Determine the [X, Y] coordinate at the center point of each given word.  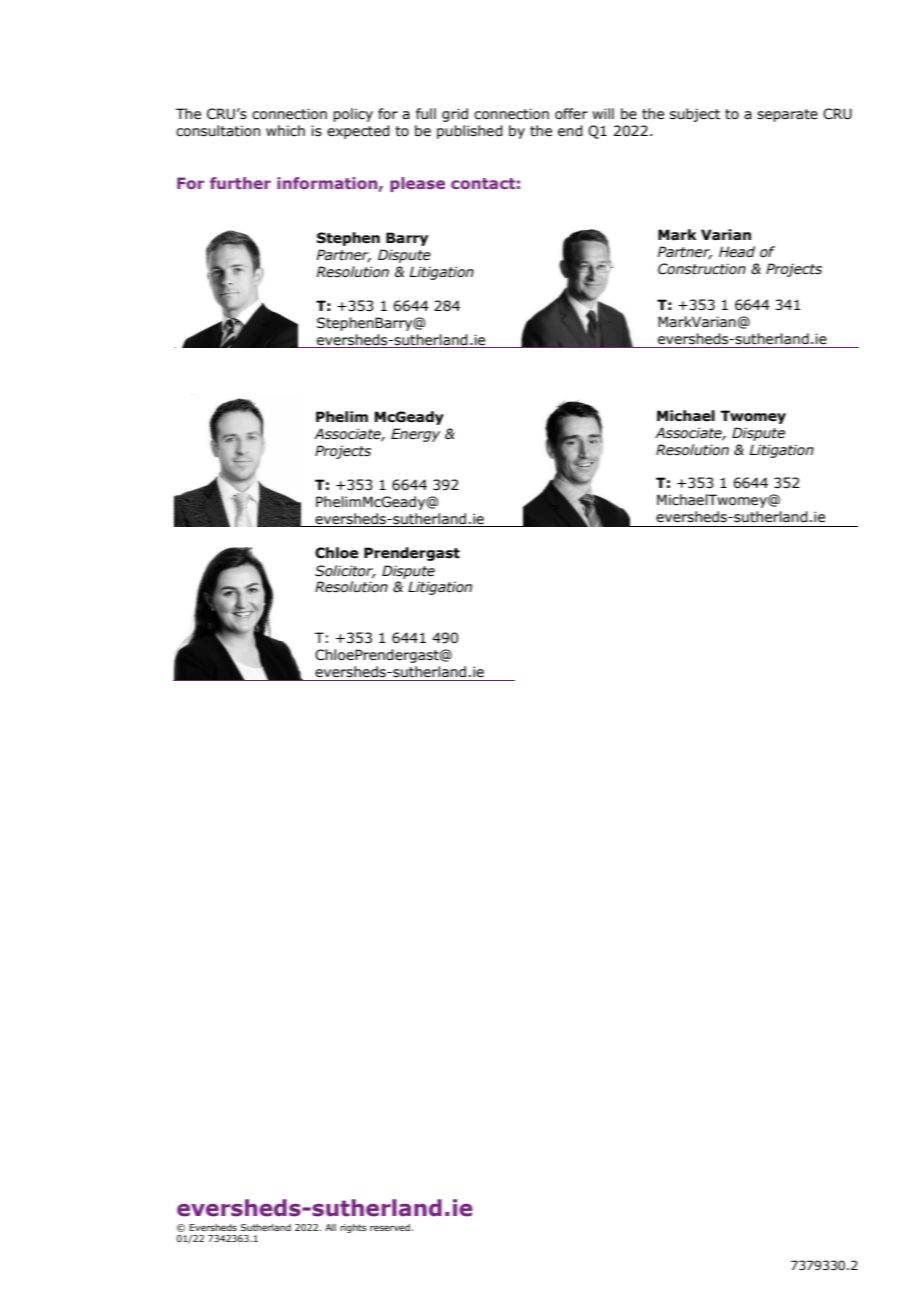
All [330, 1227]
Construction [702, 269]
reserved [391, 1227]
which [285, 131]
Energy [415, 435]
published [470, 132]
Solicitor [345, 571]
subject [695, 115]
